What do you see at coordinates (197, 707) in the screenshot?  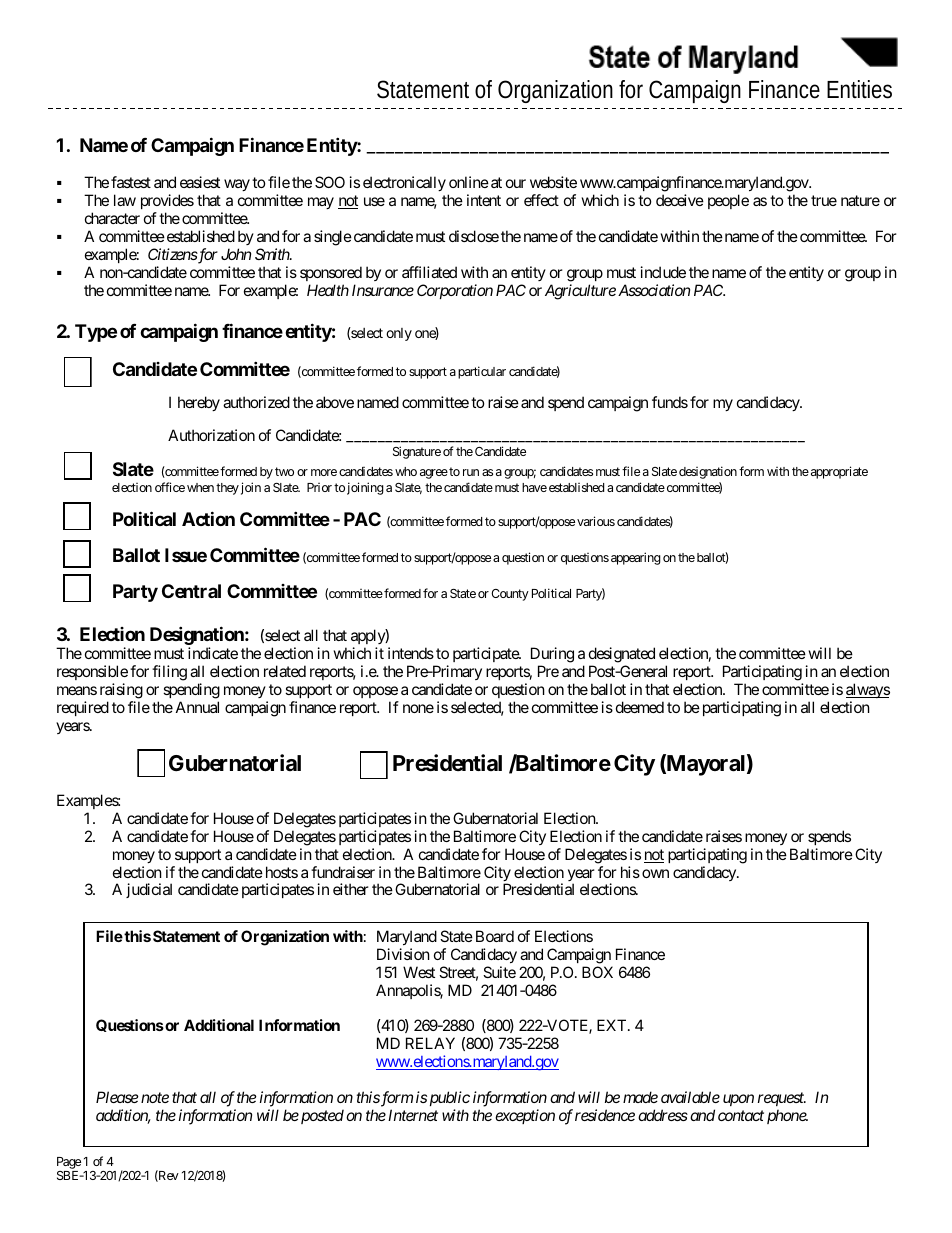 I see `Annual` at bounding box center [197, 707].
